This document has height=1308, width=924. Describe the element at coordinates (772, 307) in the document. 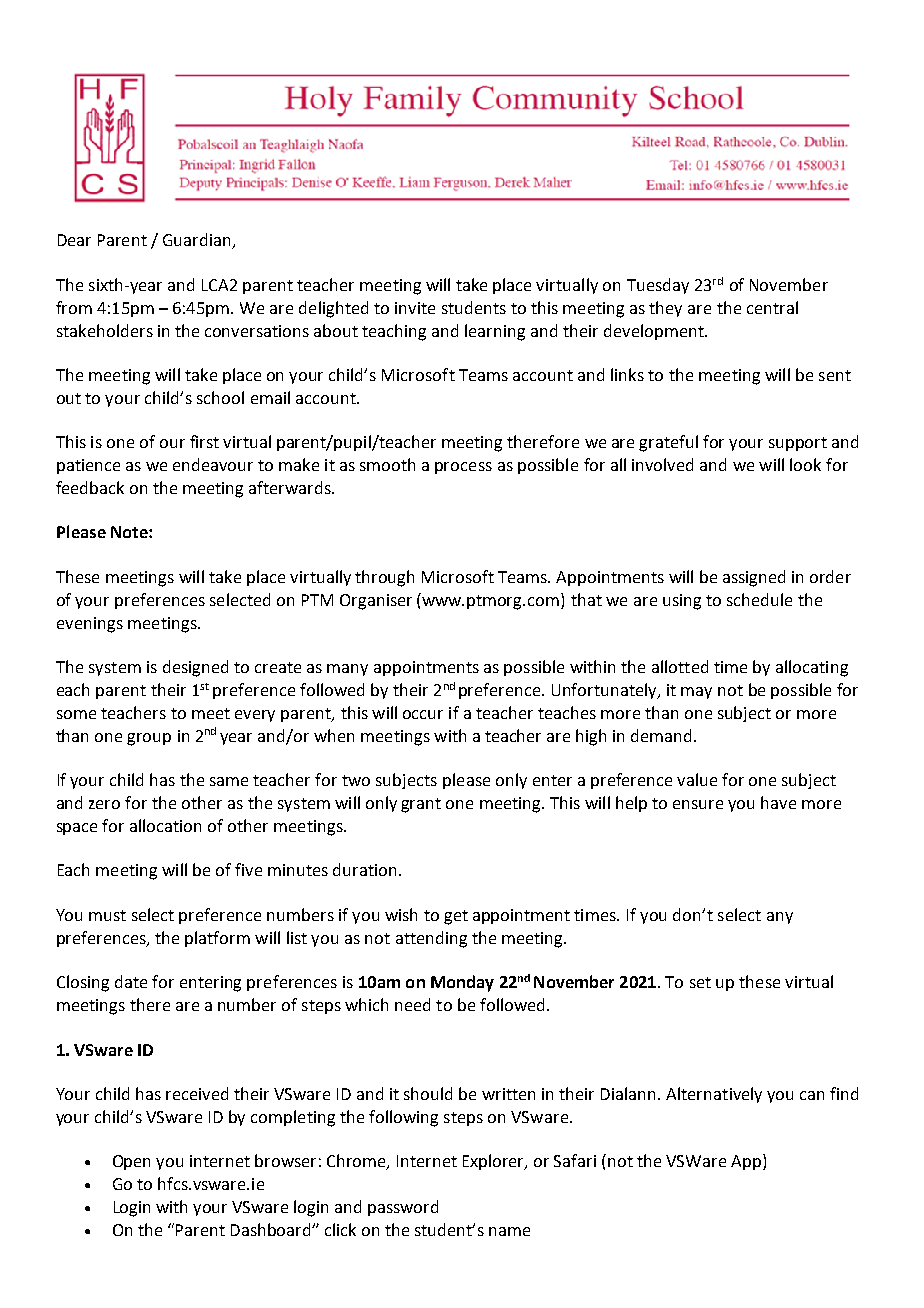

I see `central` at that location.
